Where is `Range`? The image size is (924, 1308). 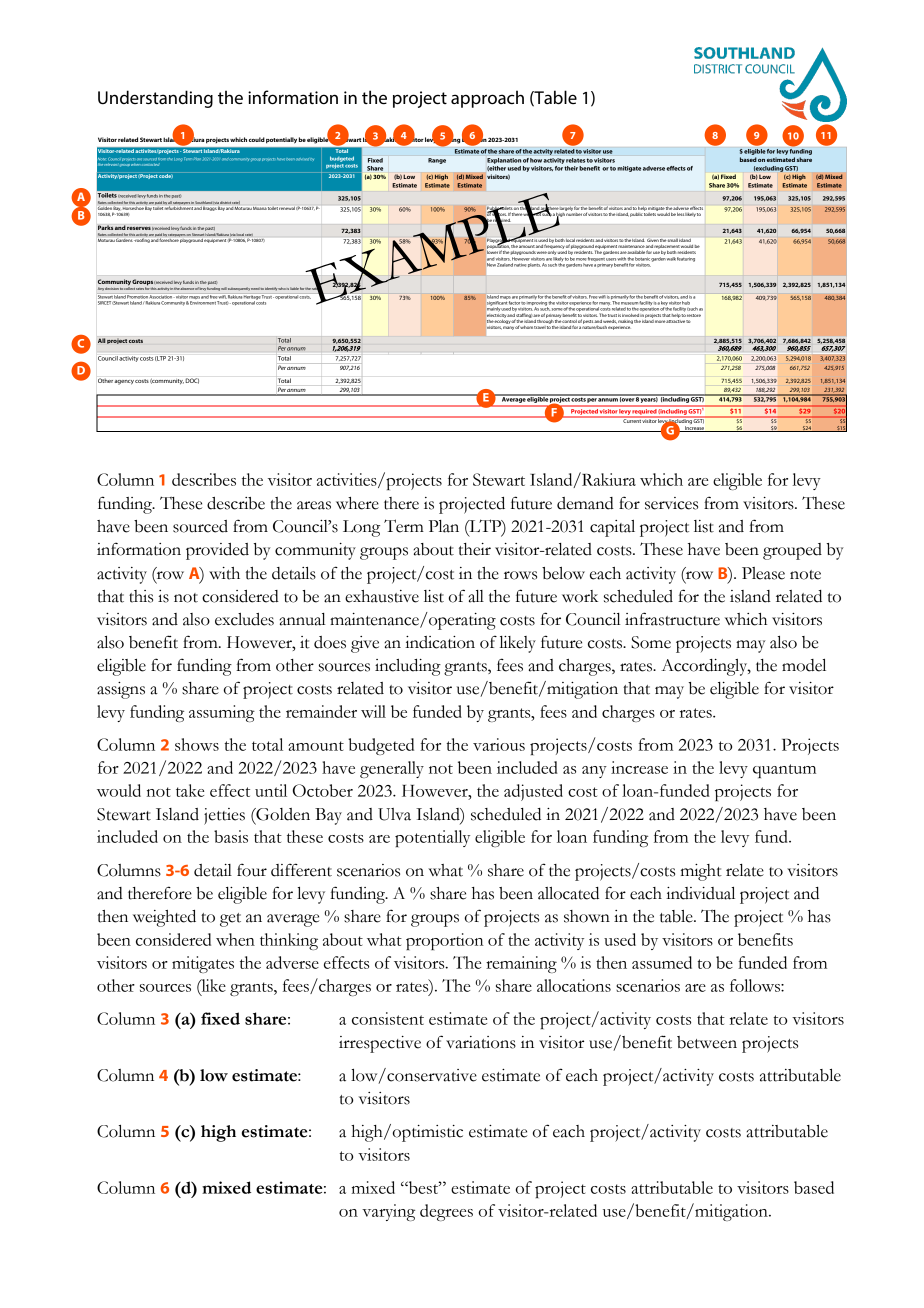
Range is located at coordinates (437, 161).
